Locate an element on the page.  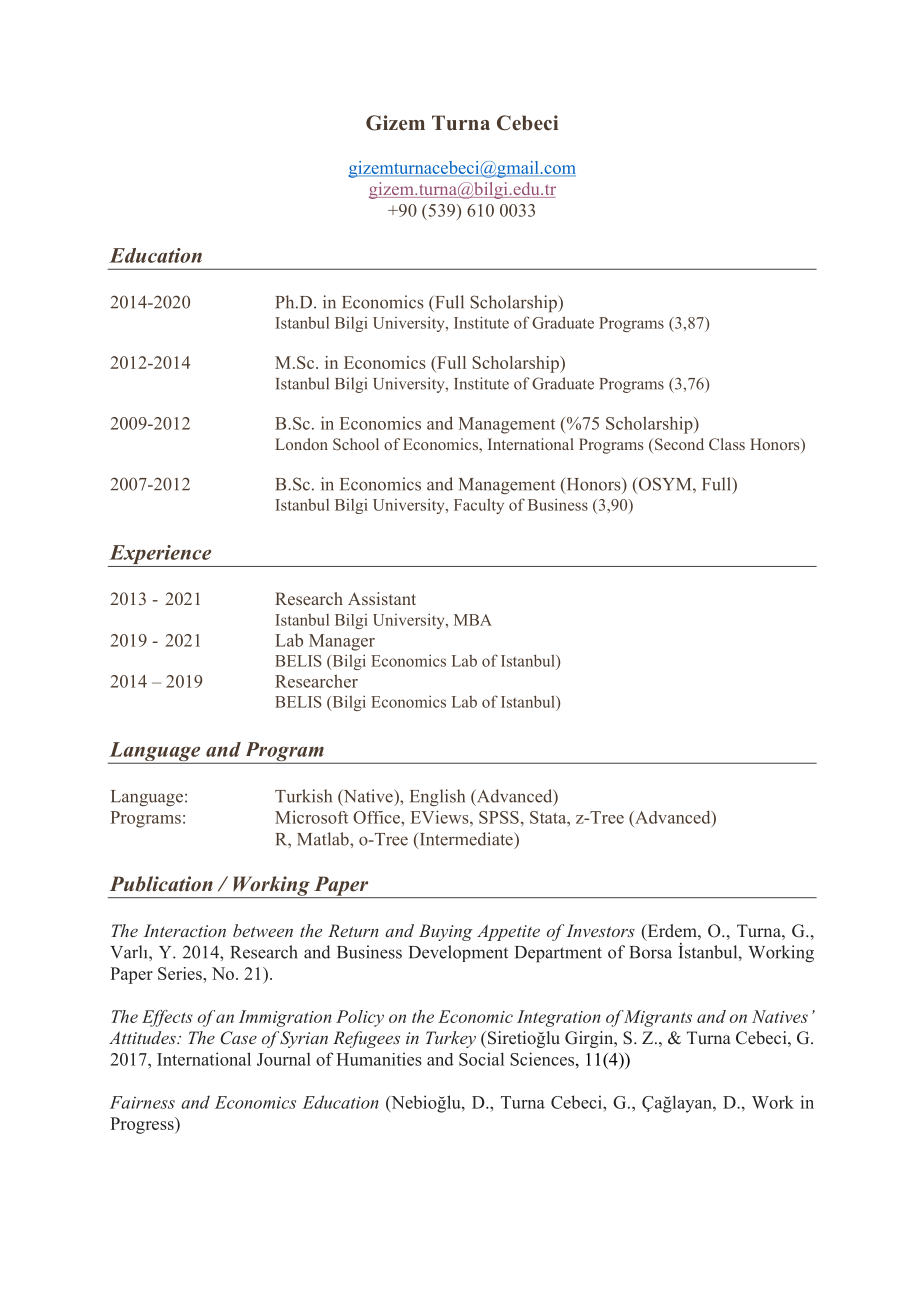
Turkish is located at coordinates (303, 796).
